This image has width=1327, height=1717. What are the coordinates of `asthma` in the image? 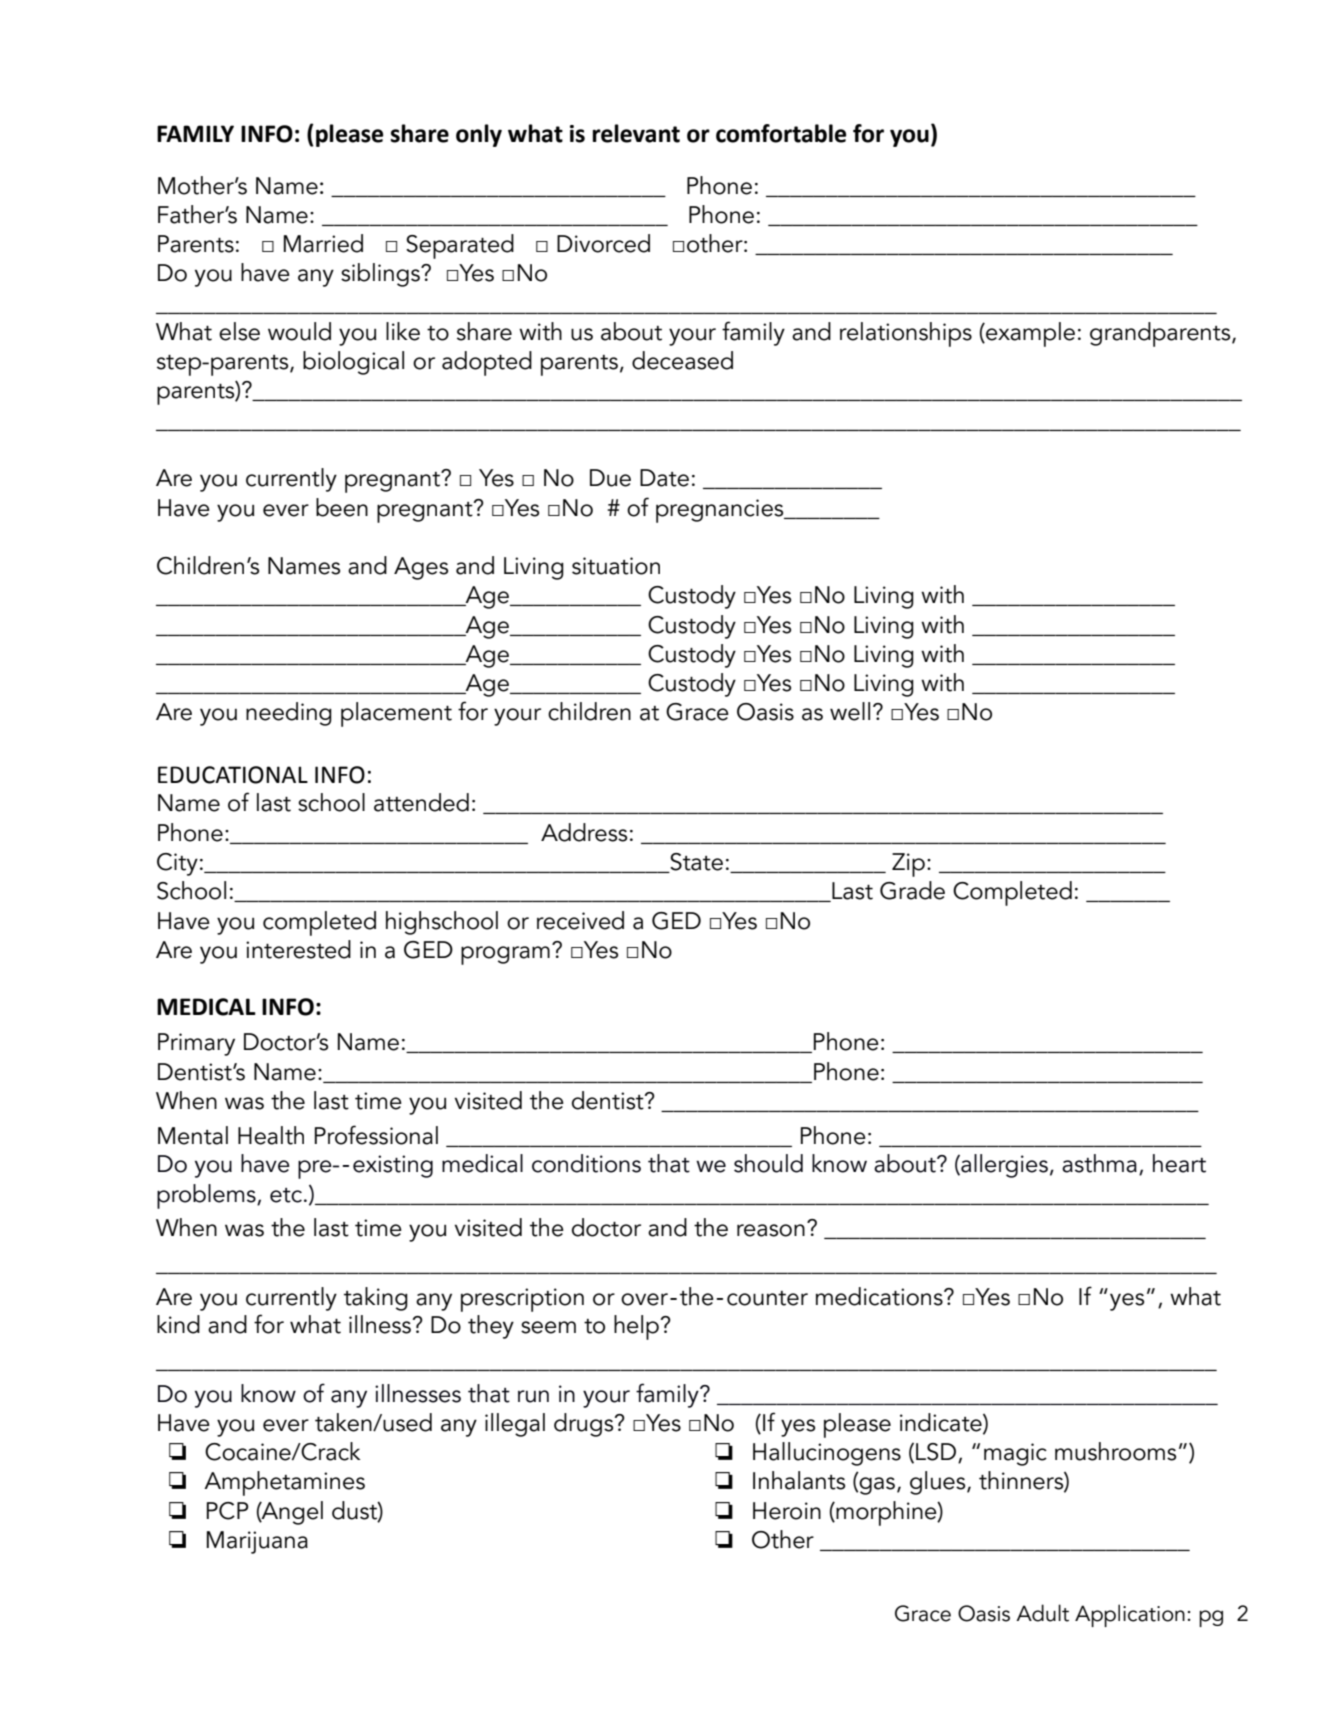 It's located at (1099, 1163).
